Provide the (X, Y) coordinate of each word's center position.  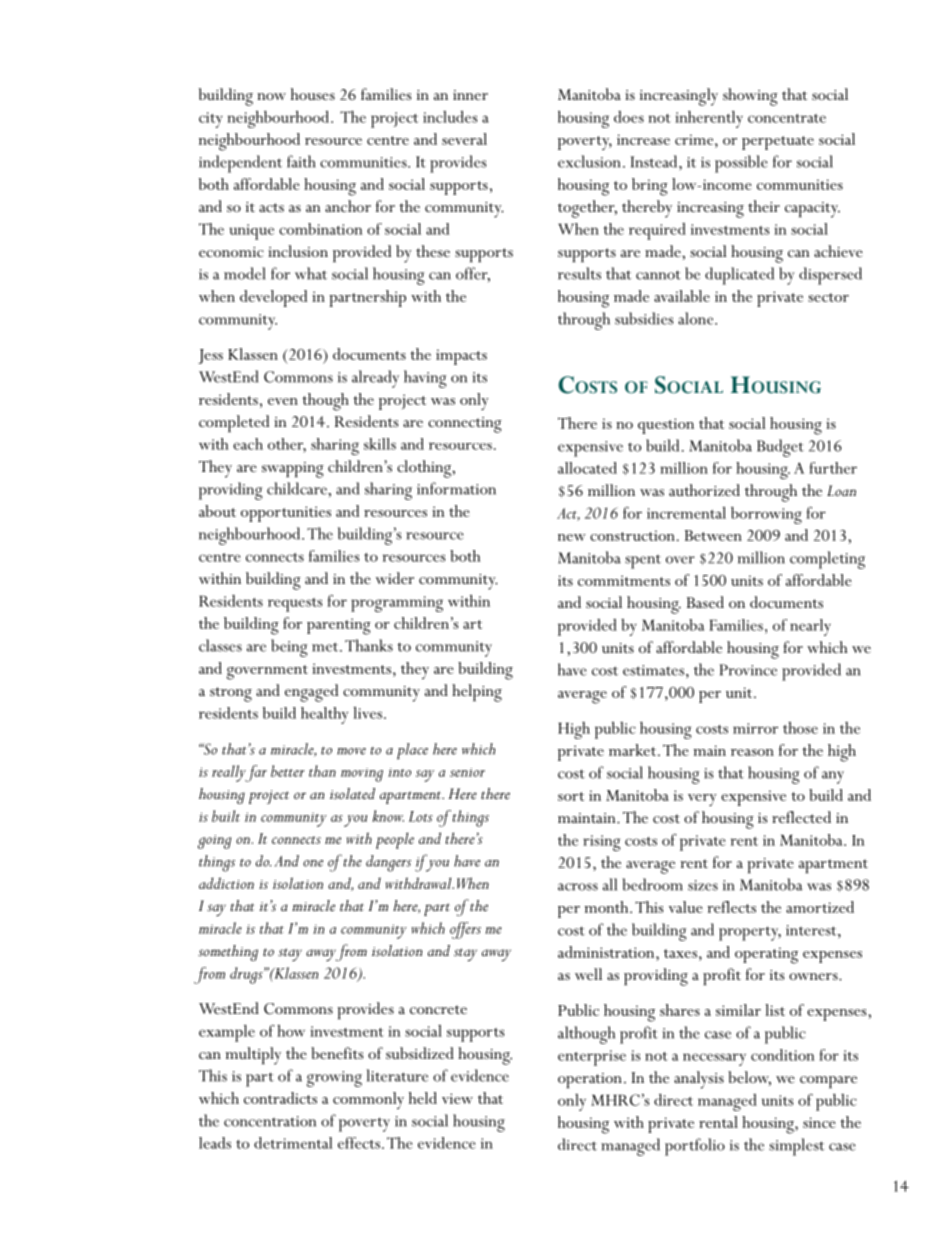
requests (295, 605)
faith (301, 161)
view (457, 1098)
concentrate (787, 118)
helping (477, 693)
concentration (270, 1121)
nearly (810, 627)
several (464, 139)
